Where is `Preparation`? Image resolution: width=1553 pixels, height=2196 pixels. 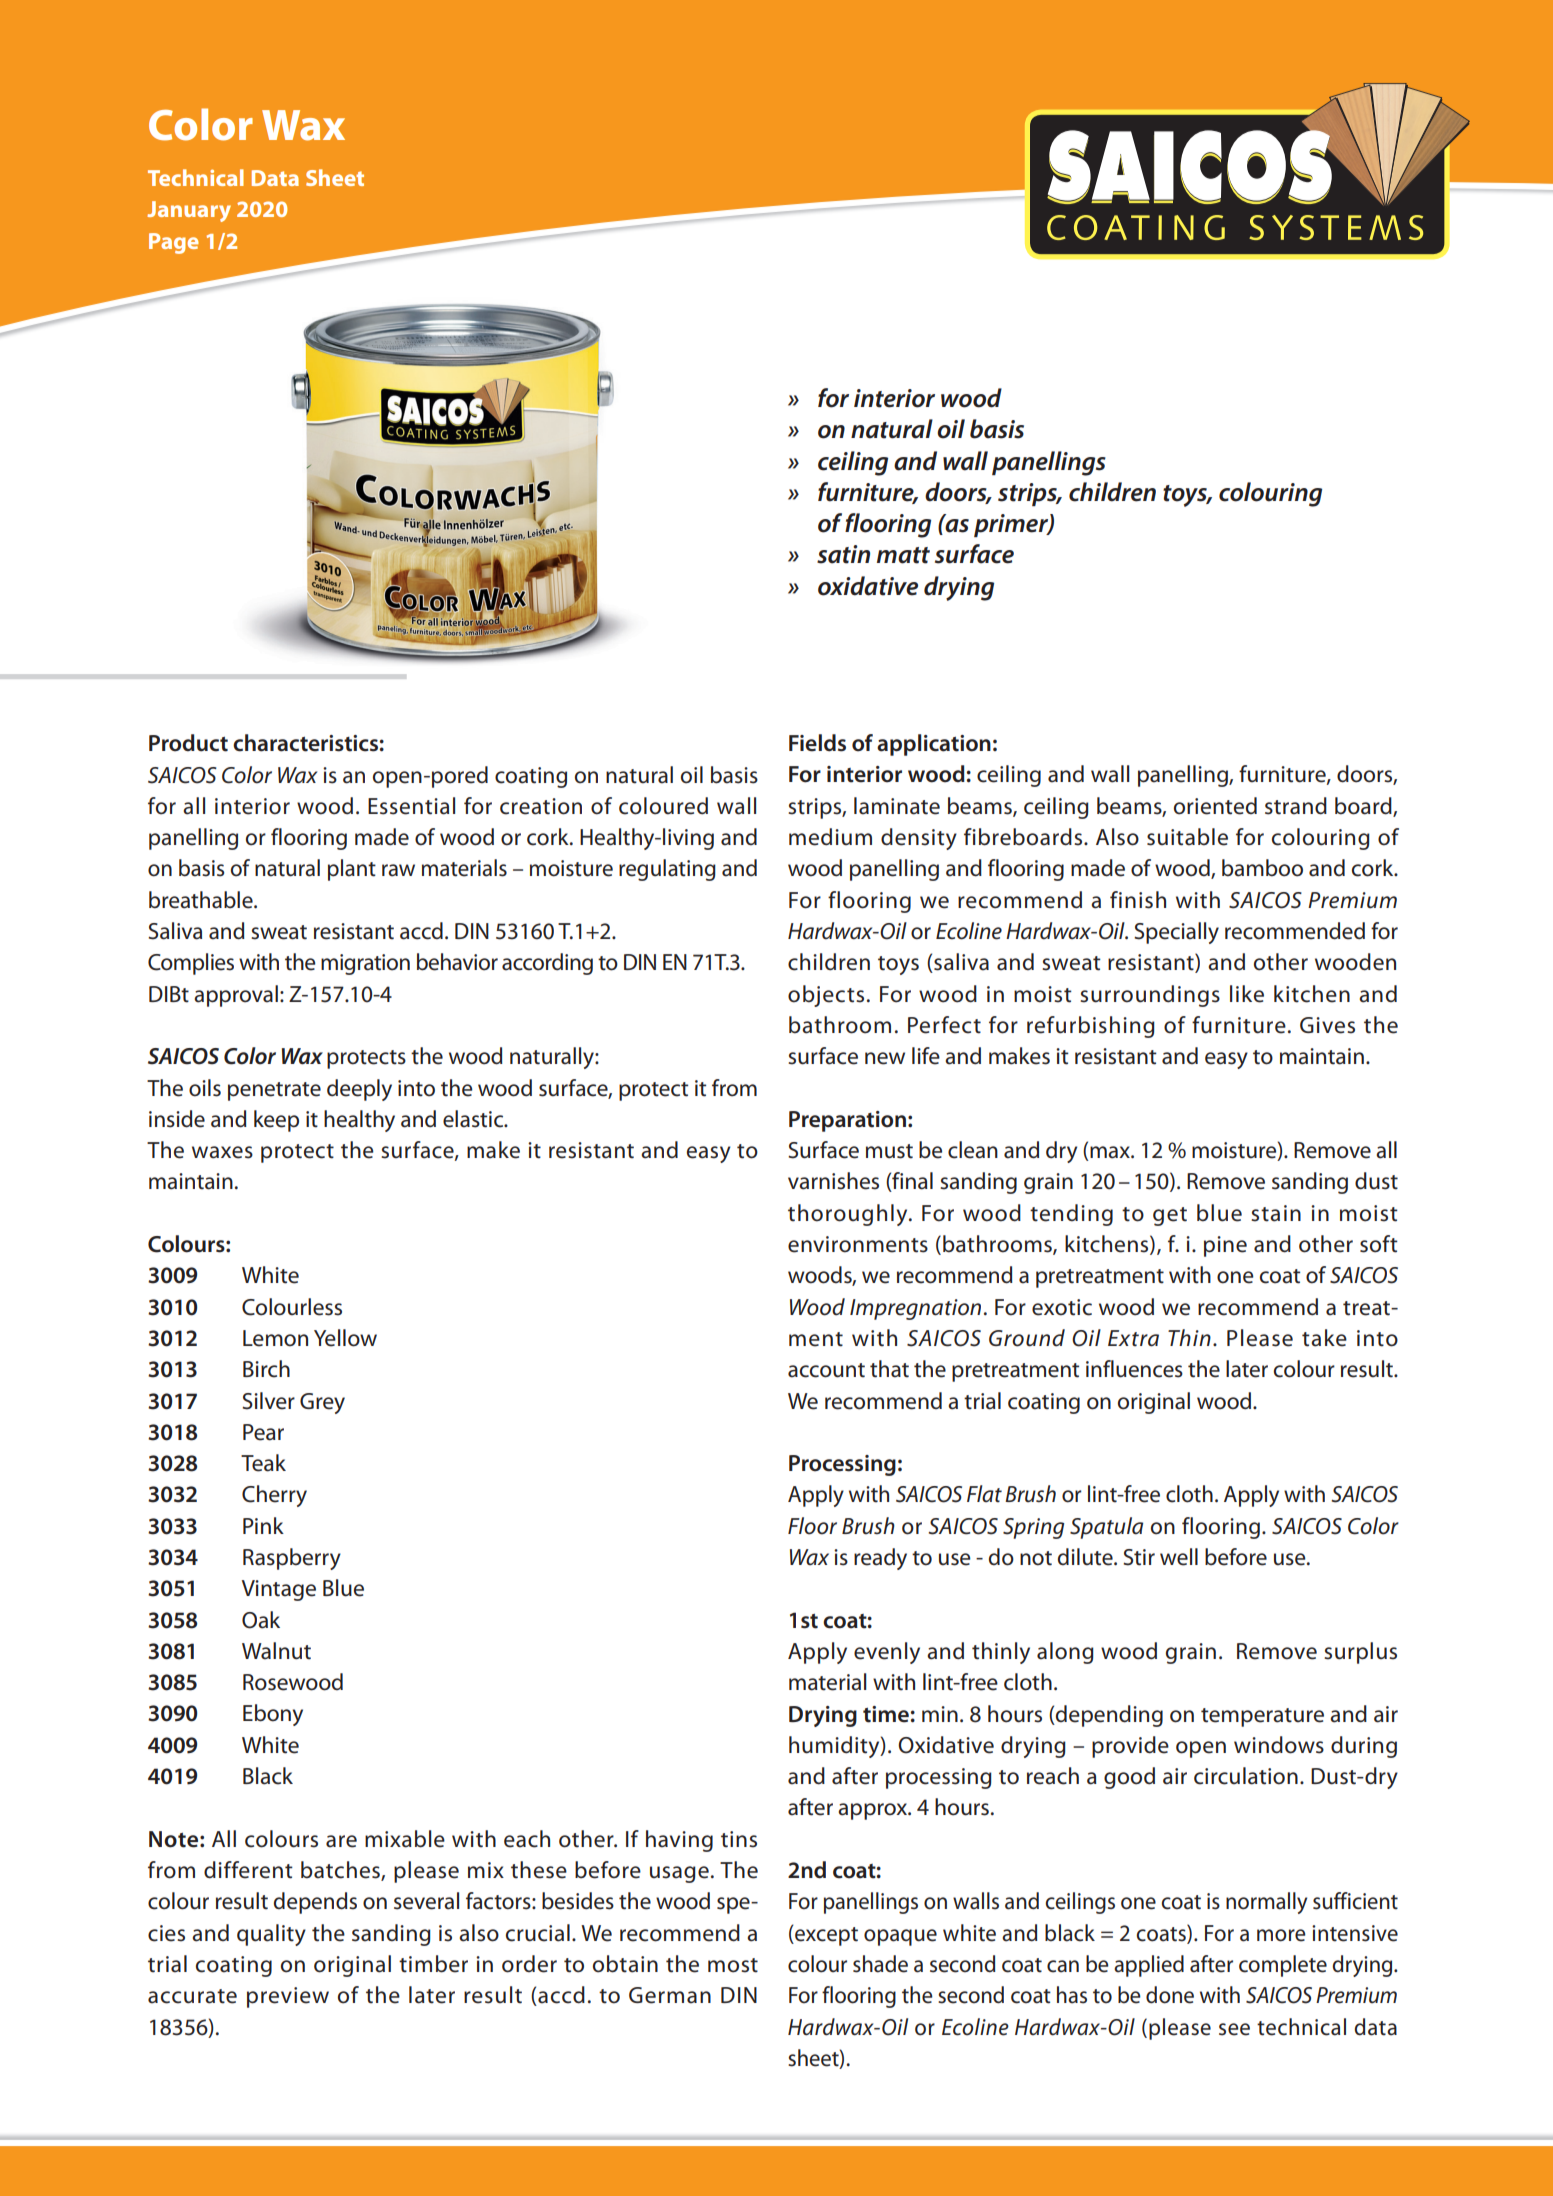
Preparation is located at coordinates (847, 1121).
